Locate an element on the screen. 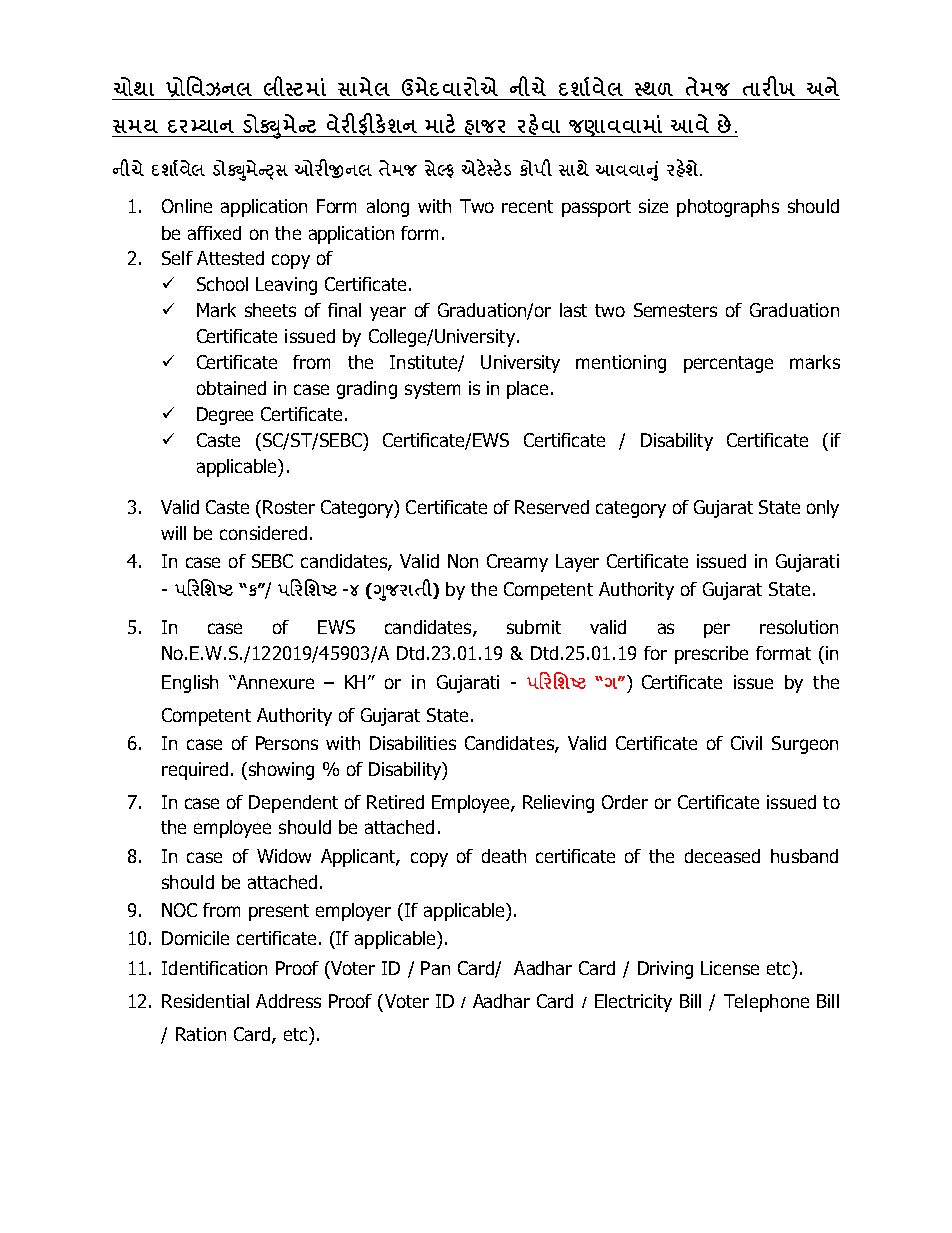 The width and height of the screenshot is (952, 1233). English is located at coordinates (190, 684).
